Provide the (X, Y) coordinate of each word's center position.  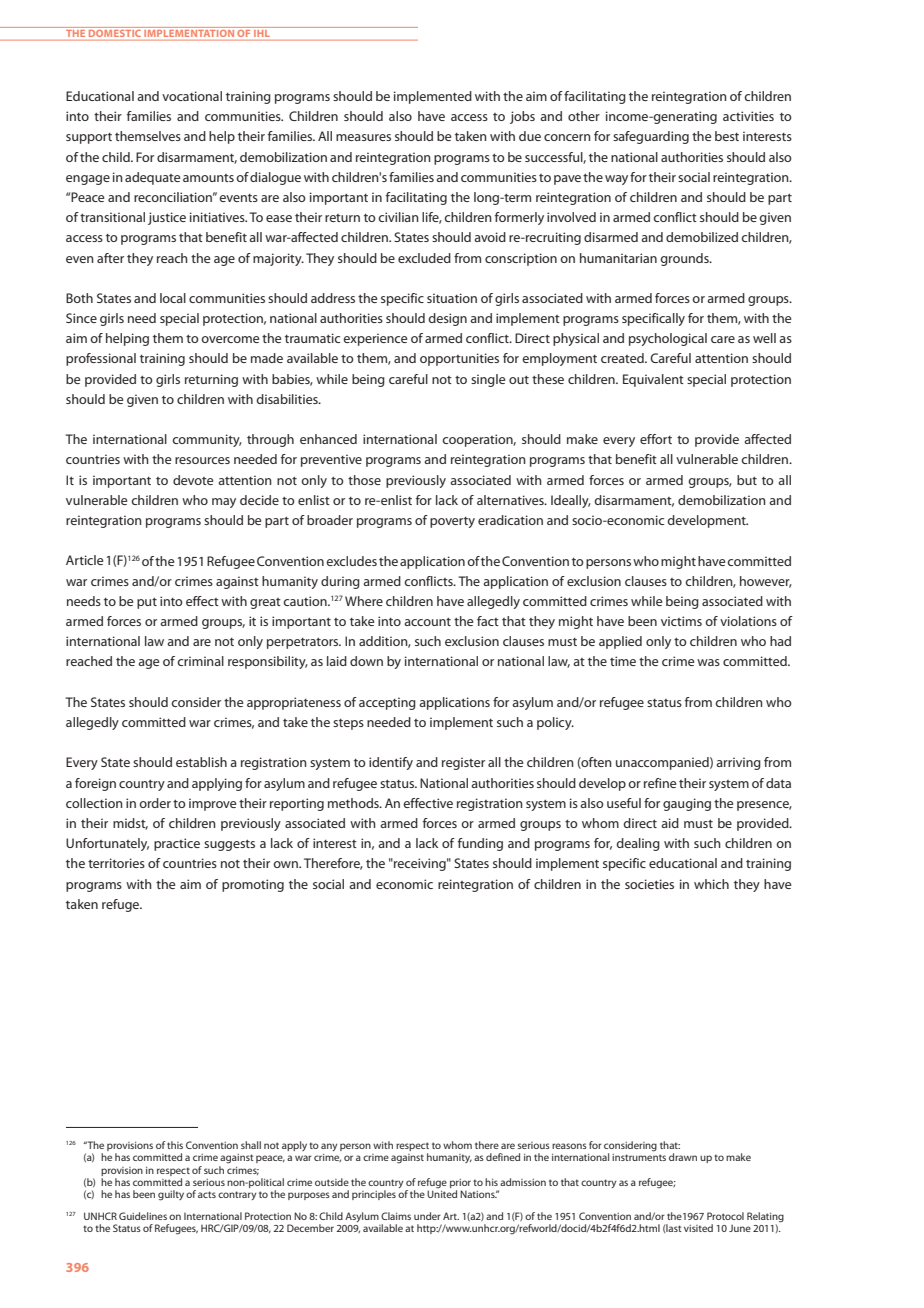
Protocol (725, 1216)
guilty (171, 1195)
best (727, 136)
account (427, 622)
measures (363, 137)
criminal (200, 661)
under (427, 1216)
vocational (192, 96)
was (708, 662)
